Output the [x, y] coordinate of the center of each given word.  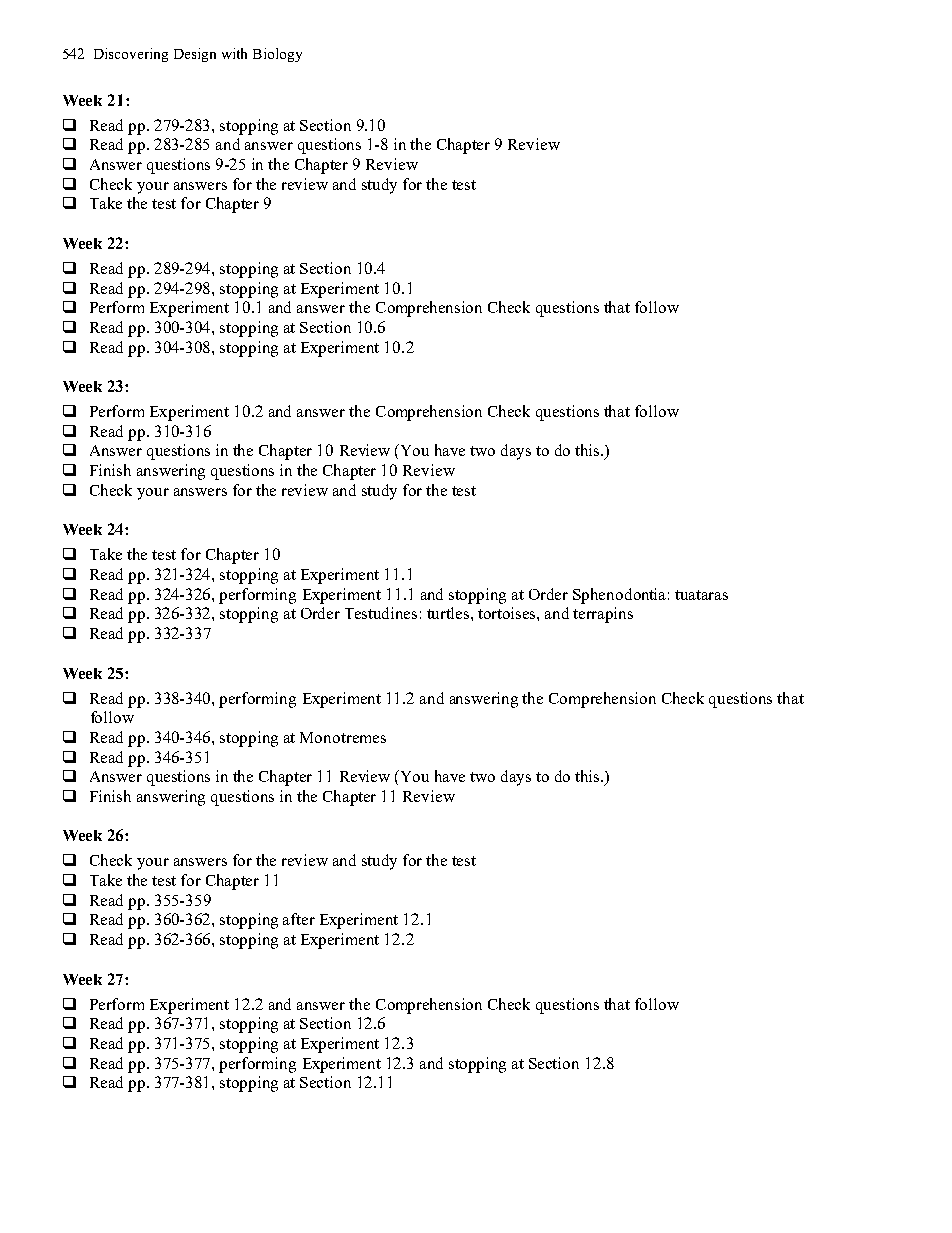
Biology [277, 55]
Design [195, 55]
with [234, 53]
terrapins [603, 615]
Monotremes [343, 737]
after [299, 919]
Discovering [131, 55]
